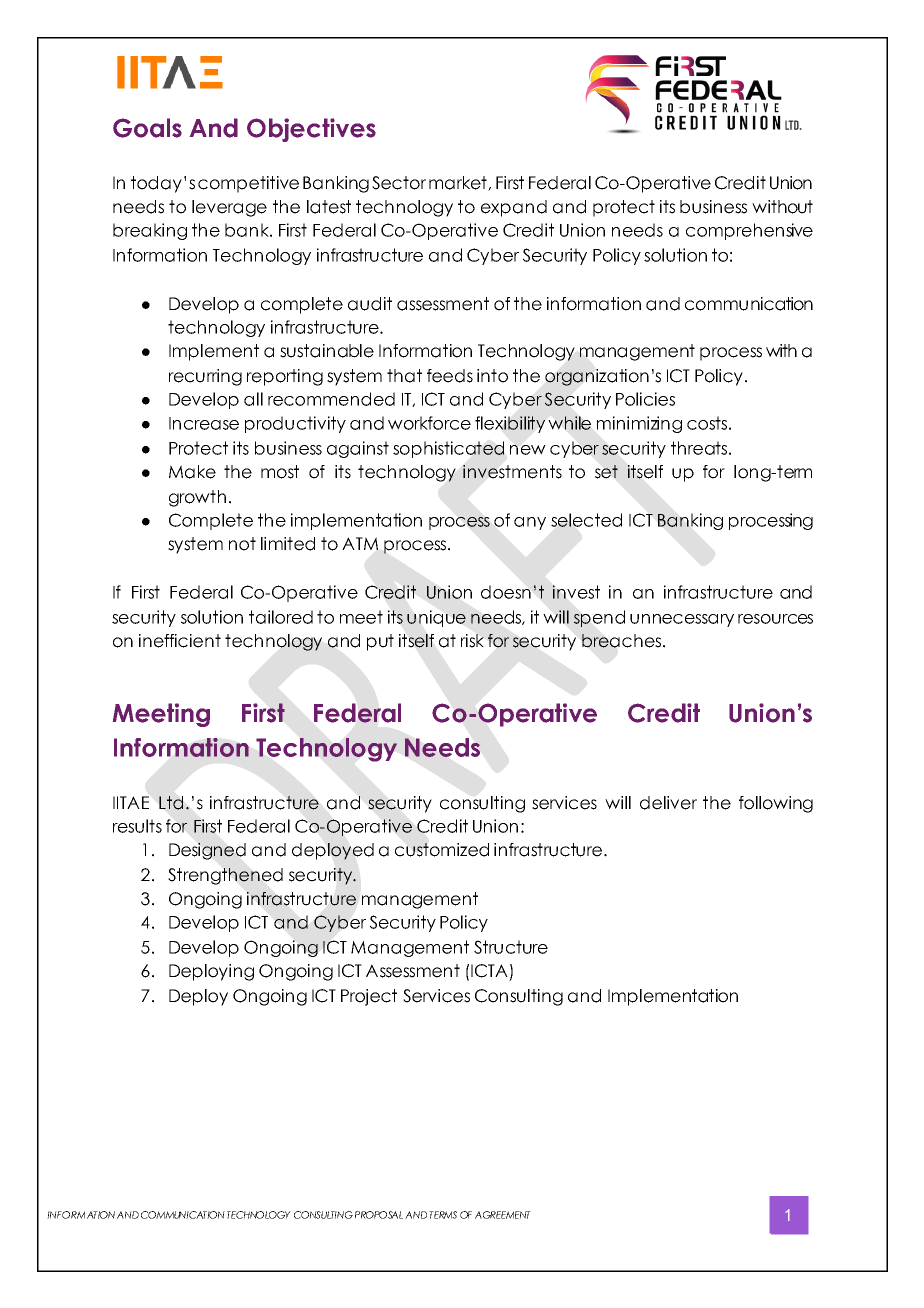  I want to click on risk, so click(472, 641).
